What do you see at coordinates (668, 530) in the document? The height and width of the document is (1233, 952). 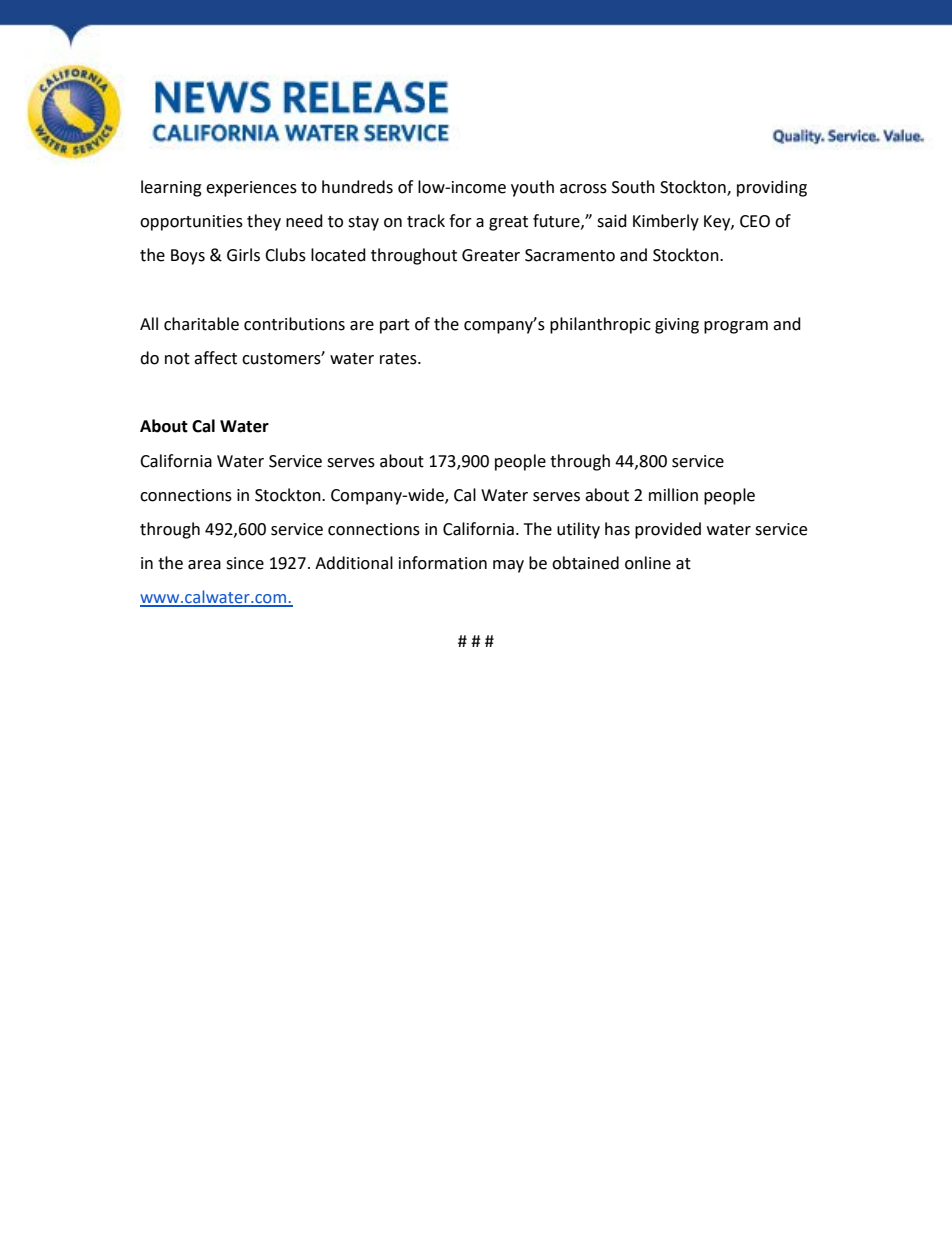 I see `provided` at bounding box center [668, 530].
